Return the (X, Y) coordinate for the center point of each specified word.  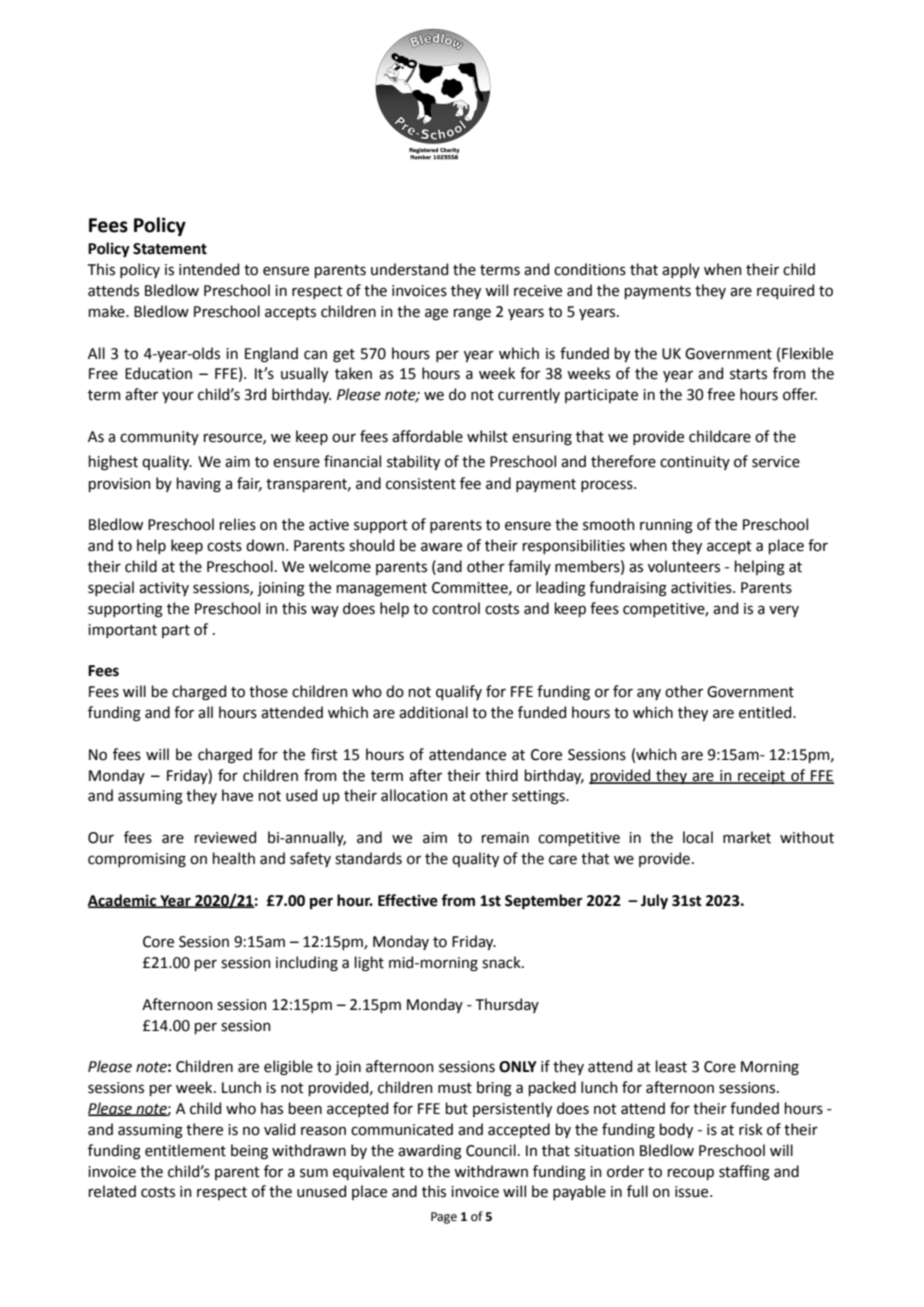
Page (444, 1218)
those (268, 691)
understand (409, 269)
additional (433, 712)
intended (209, 269)
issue (693, 1192)
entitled (766, 712)
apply (681, 270)
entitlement (185, 1150)
